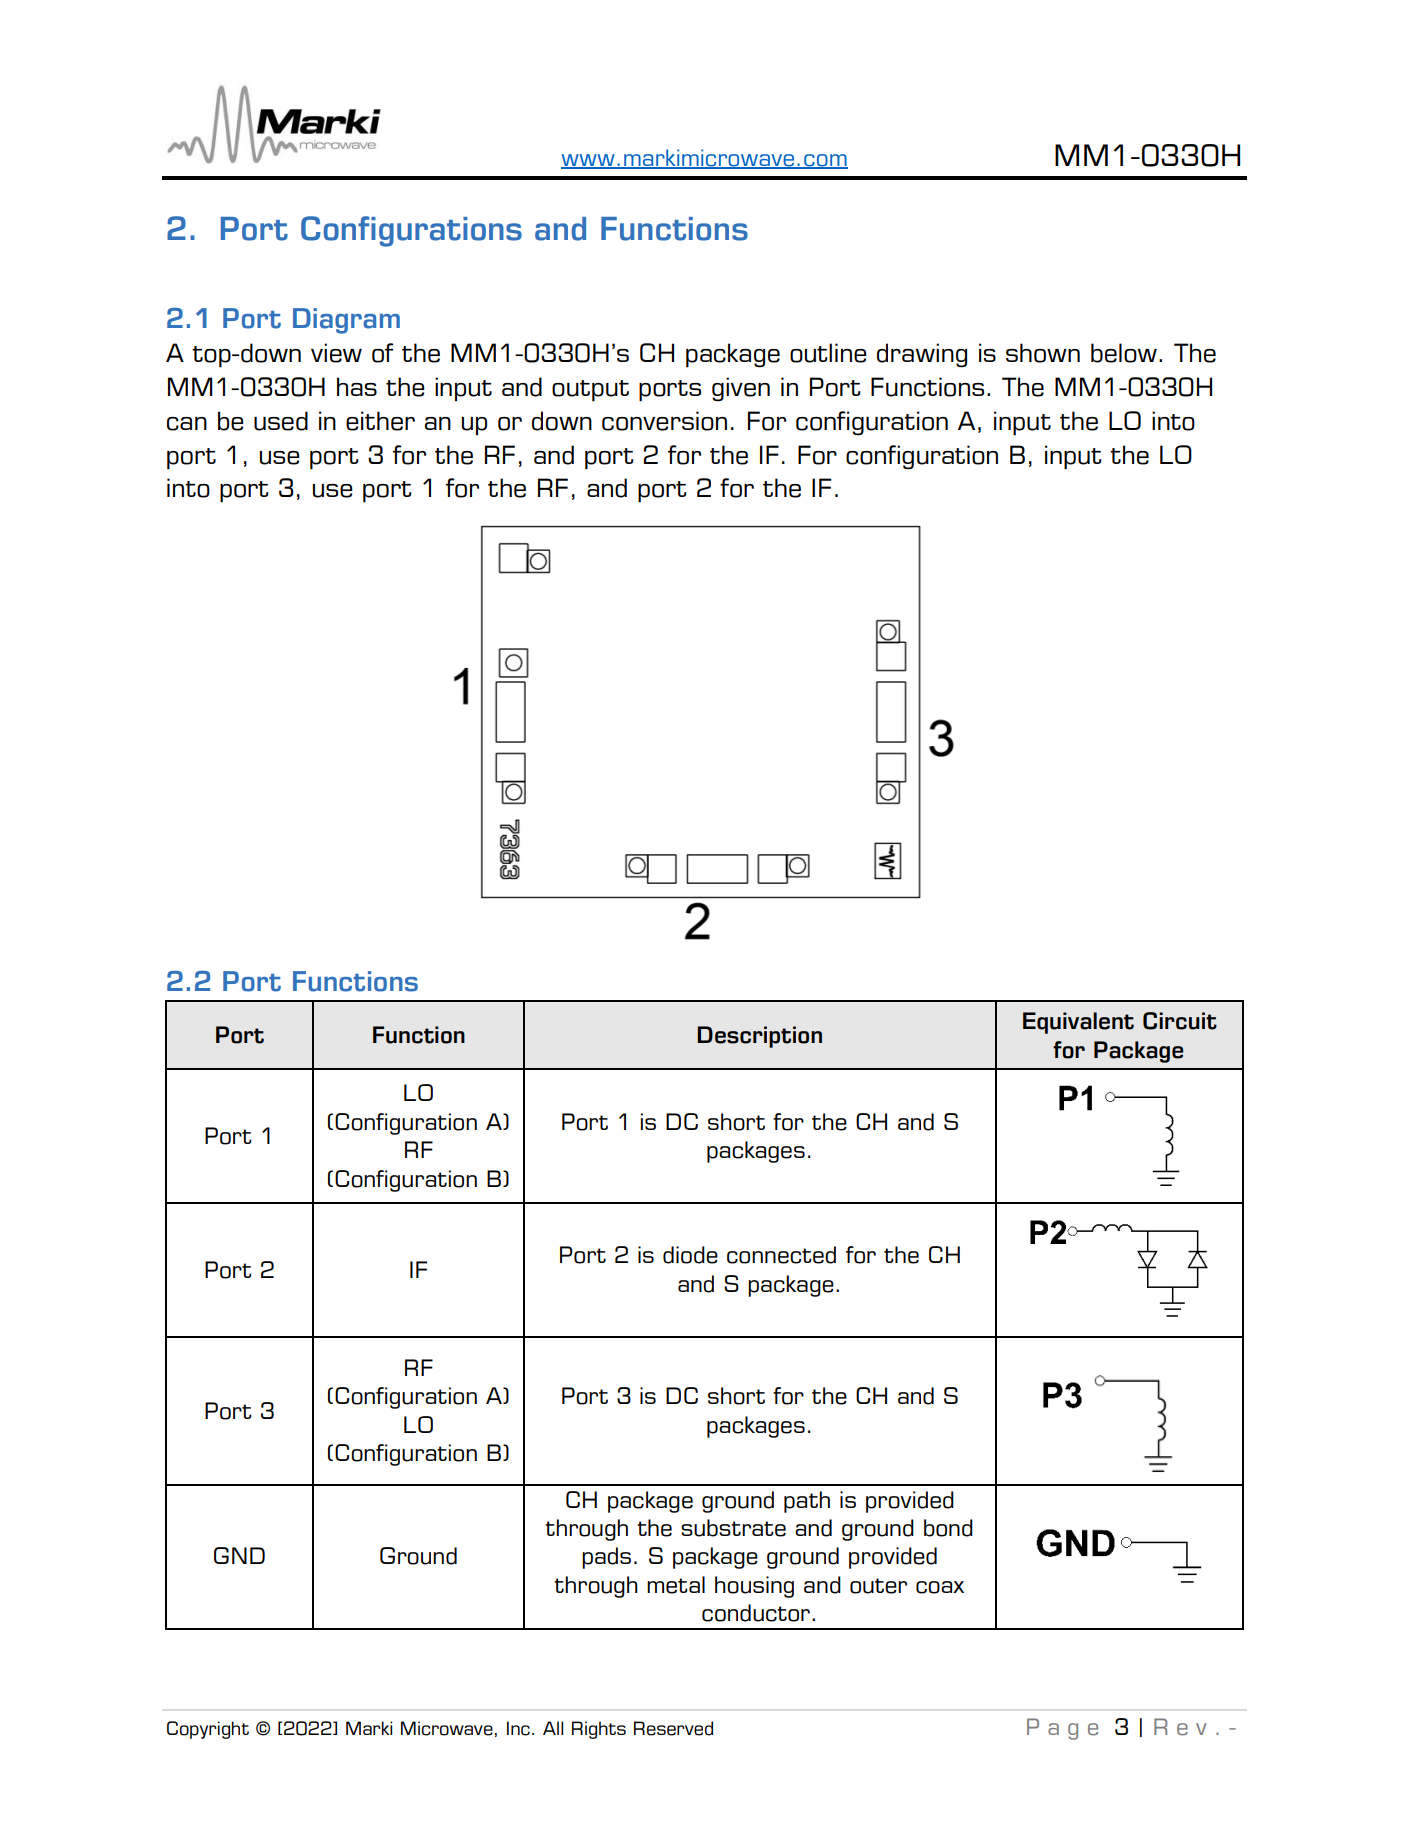 The height and width of the screenshot is (1824, 1409). I want to click on Equivalent, so click(1078, 1023).
